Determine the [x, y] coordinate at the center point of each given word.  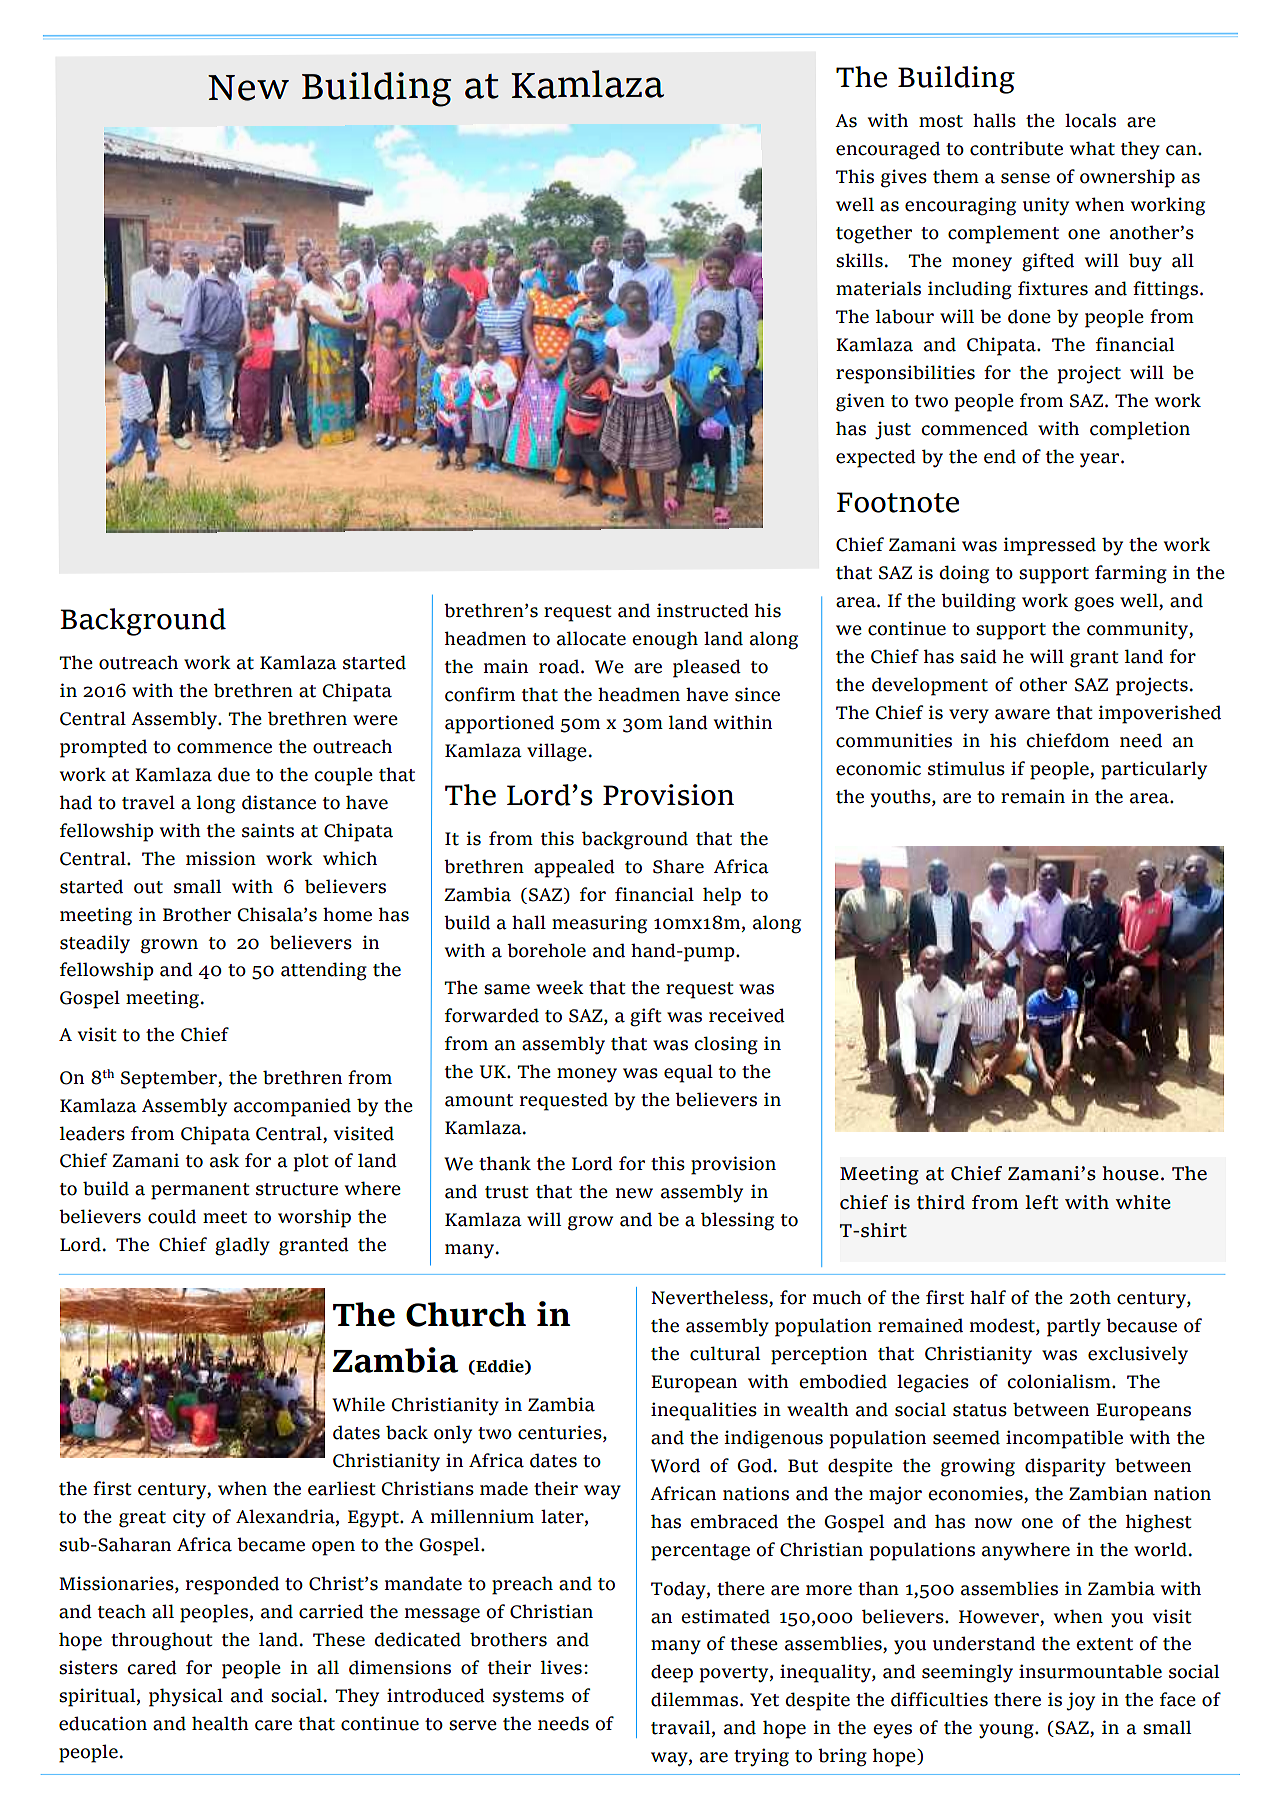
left [1041, 1202]
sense [1025, 178]
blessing [737, 1221]
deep [672, 1673]
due [234, 774]
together [874, 234]
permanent [200, 1191]
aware [1022, 714]
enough [665, 640]
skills [859, 260]
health [220, 1723]
